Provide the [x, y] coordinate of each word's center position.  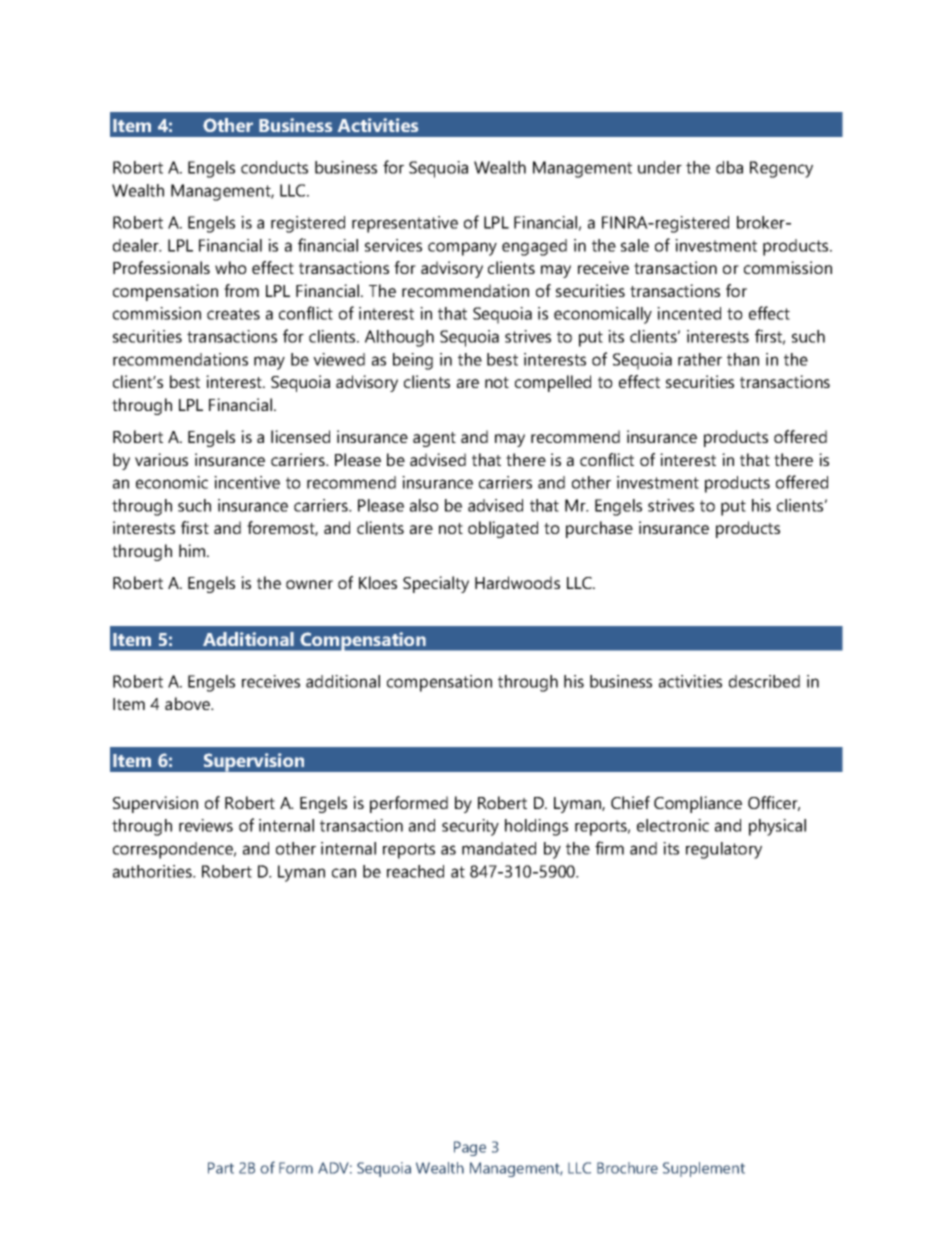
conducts [274, 167]
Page [470, 1148]
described [764, 681]
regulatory [724, 850]
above [189, 703]
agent [434, 439]
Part [221, 1168]
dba [729, 167]
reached [415, 871]
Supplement [704, 1169]
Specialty [436, 584]
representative [405, 224]
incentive [247, 482]
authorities [153, 871]
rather [700, 359]
